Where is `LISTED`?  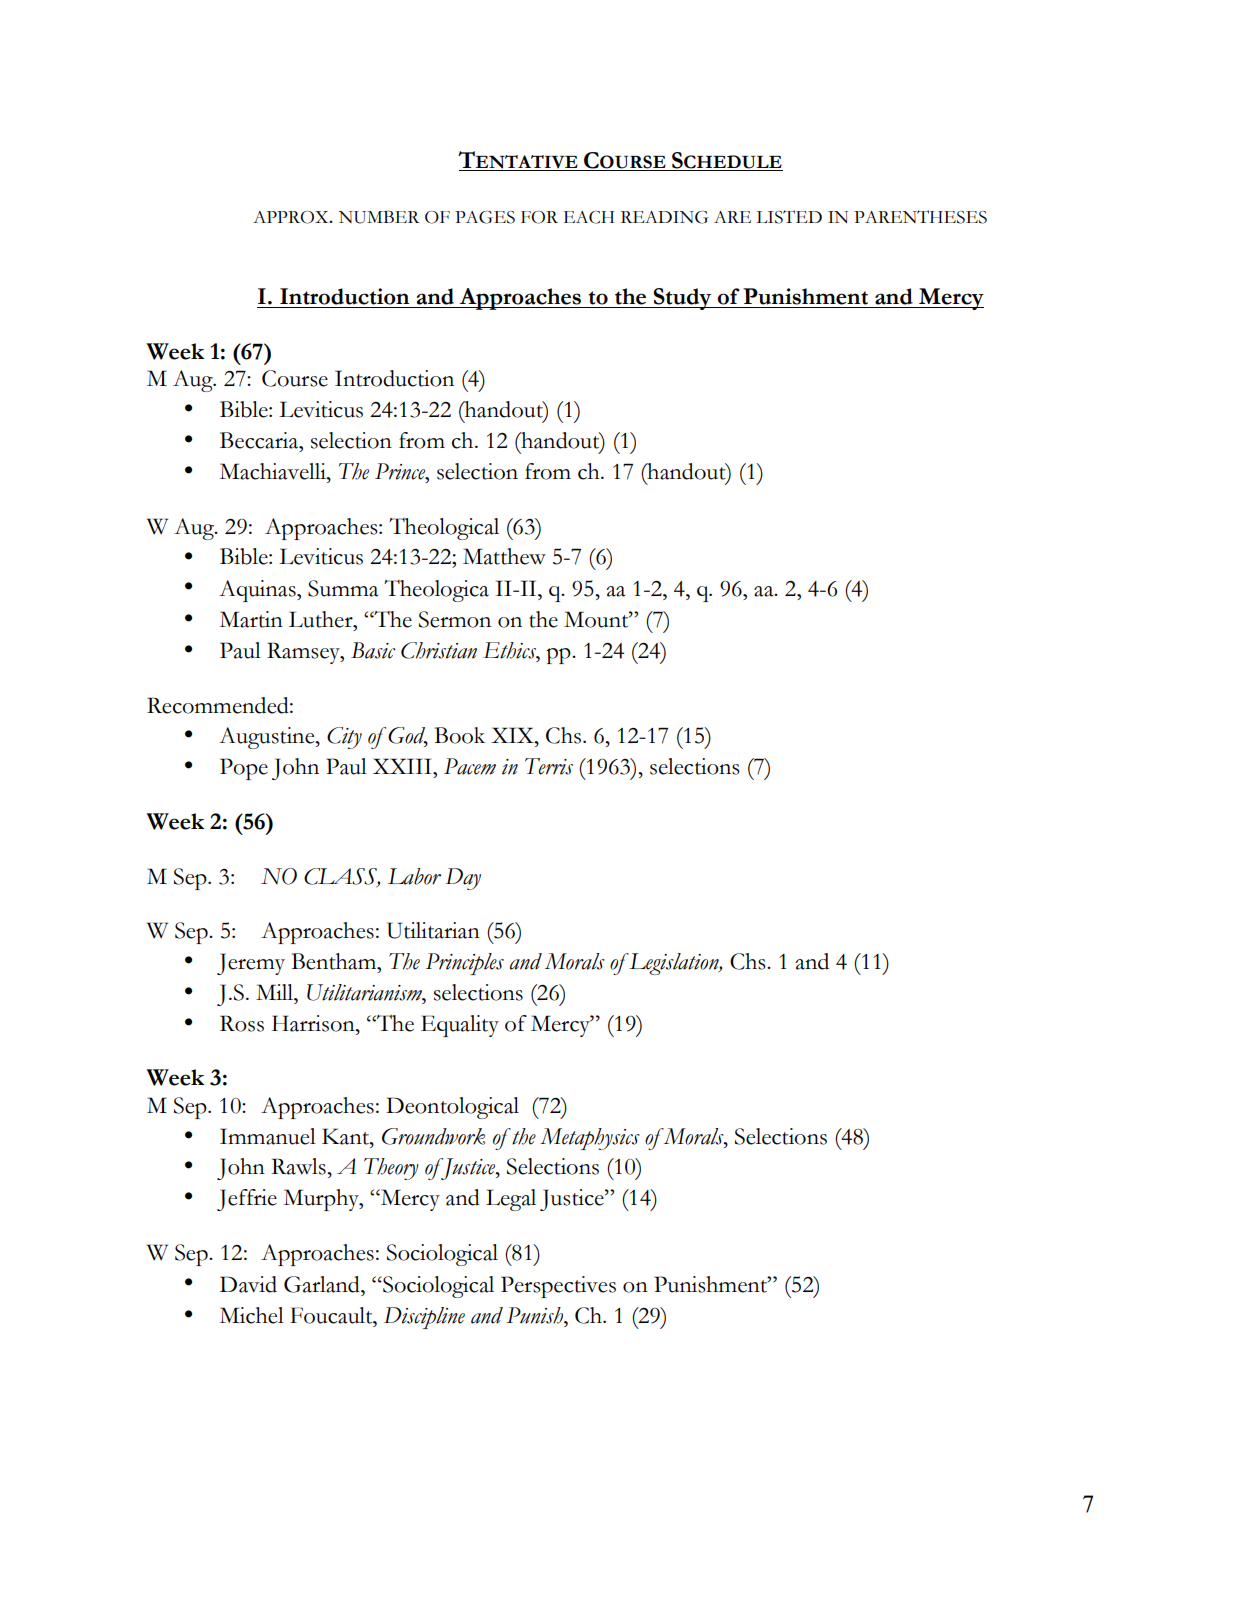 LISTED is located at coordinates (789, 217).
